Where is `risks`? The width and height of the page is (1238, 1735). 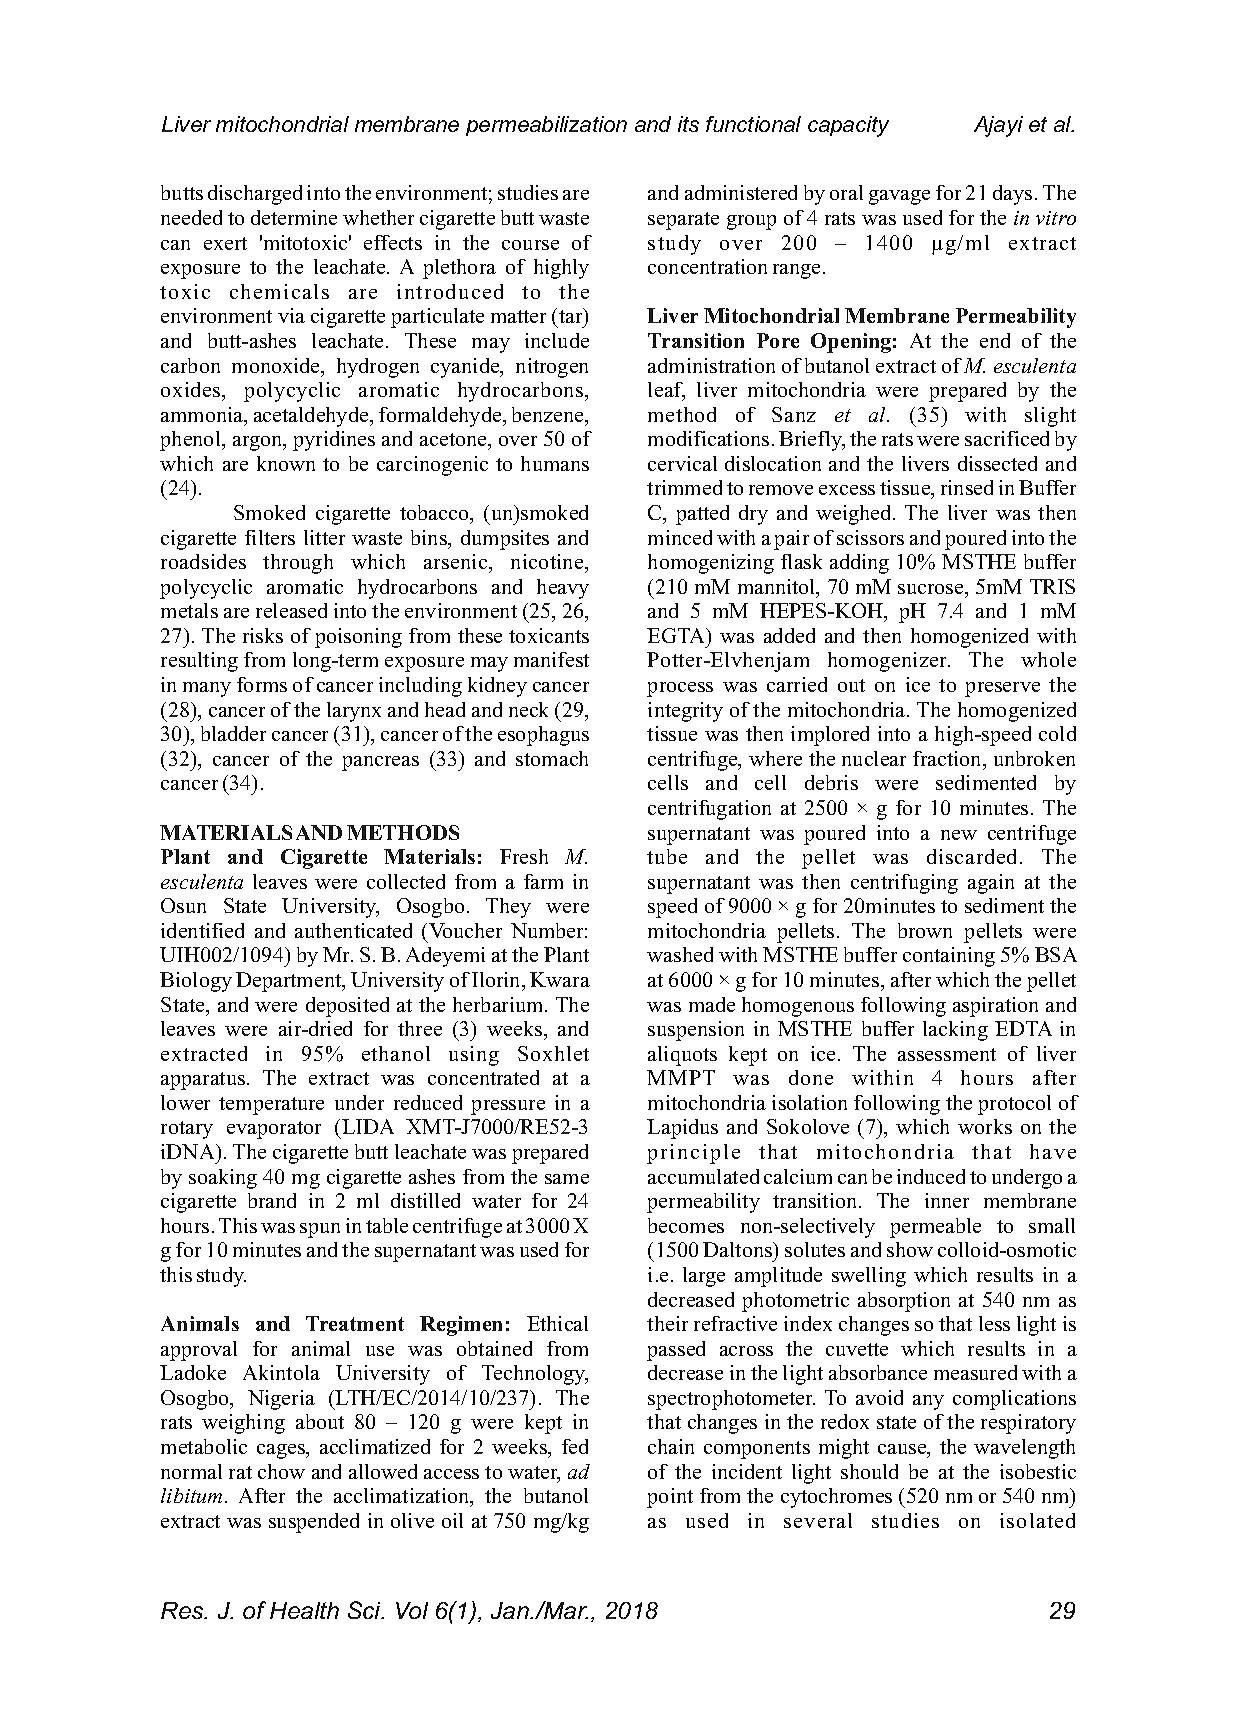
risks is located at coordinates (263, 635).
